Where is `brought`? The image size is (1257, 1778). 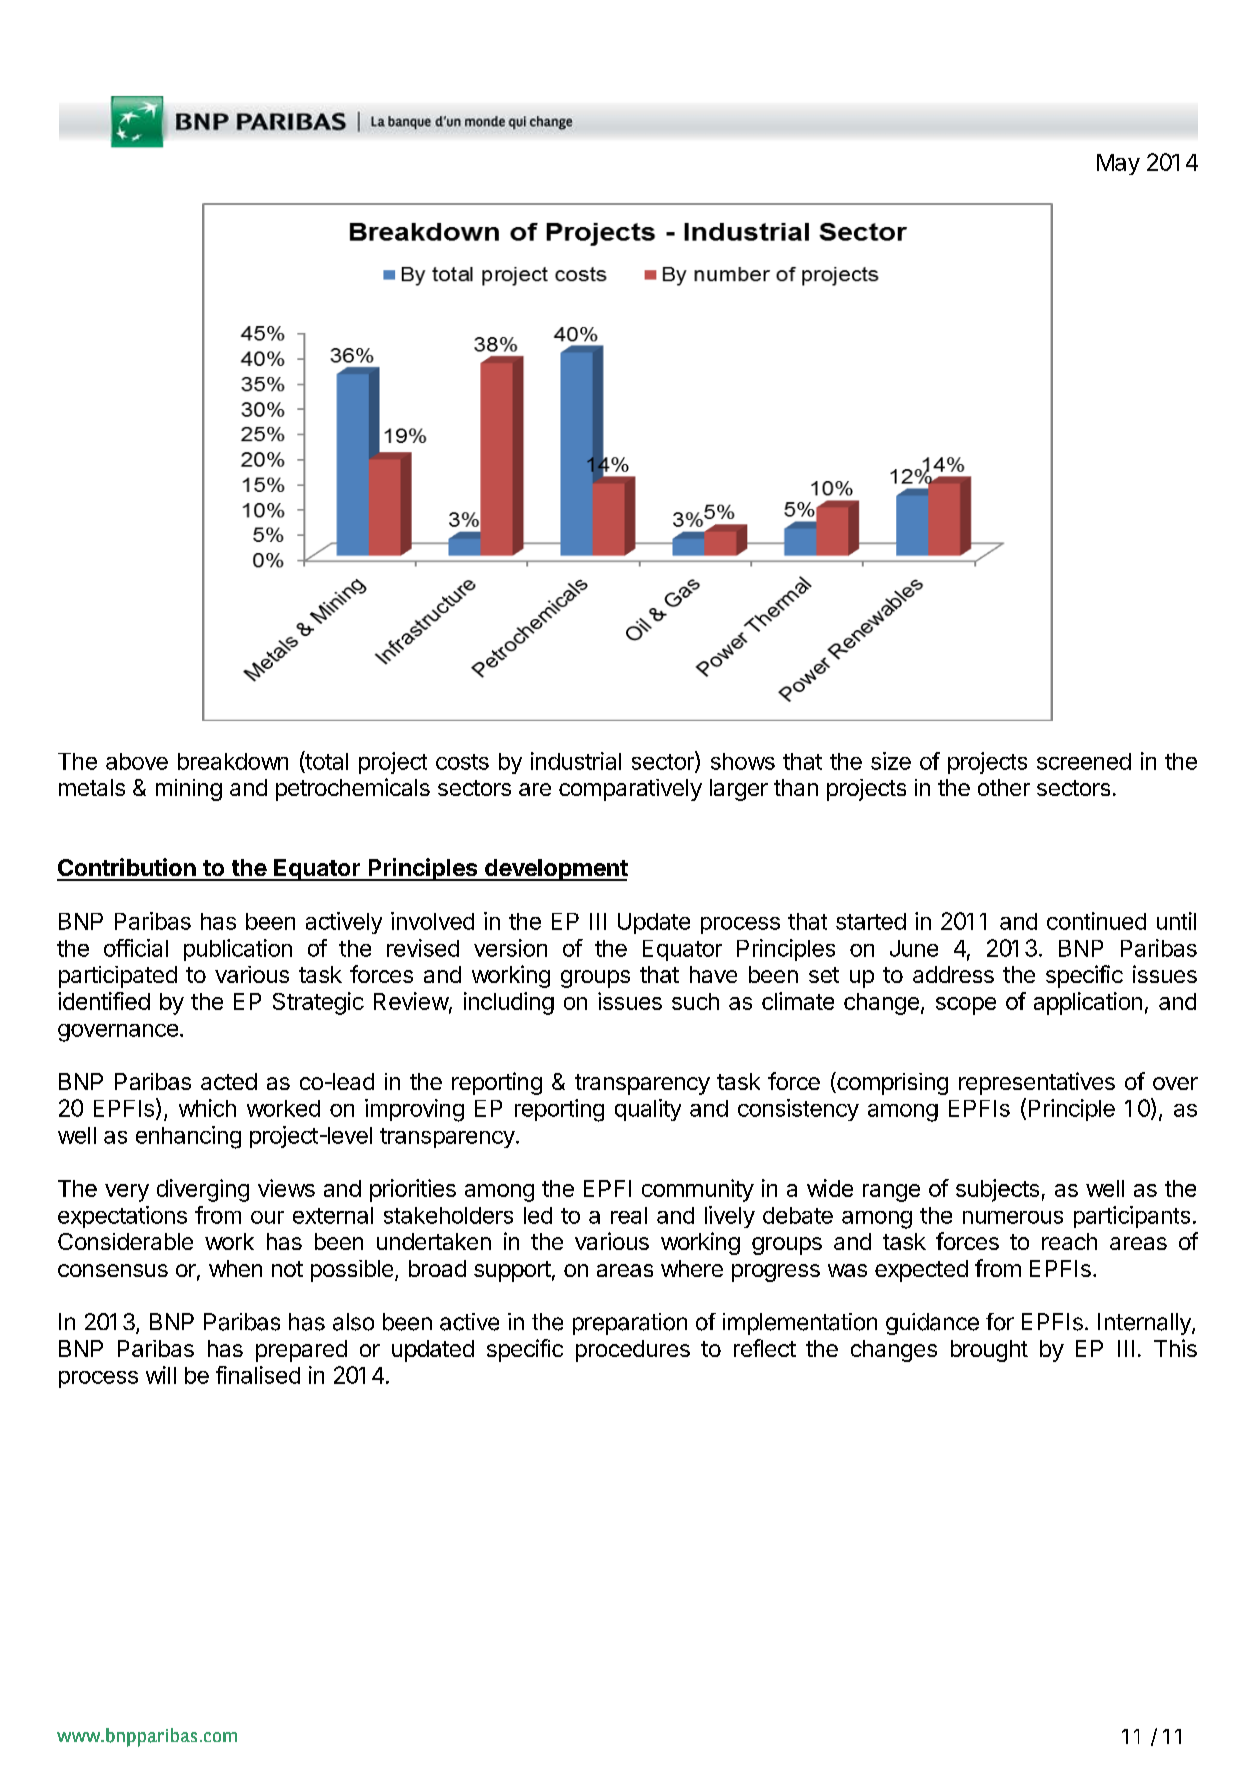
brought is located at coordinates (989, 1351).
